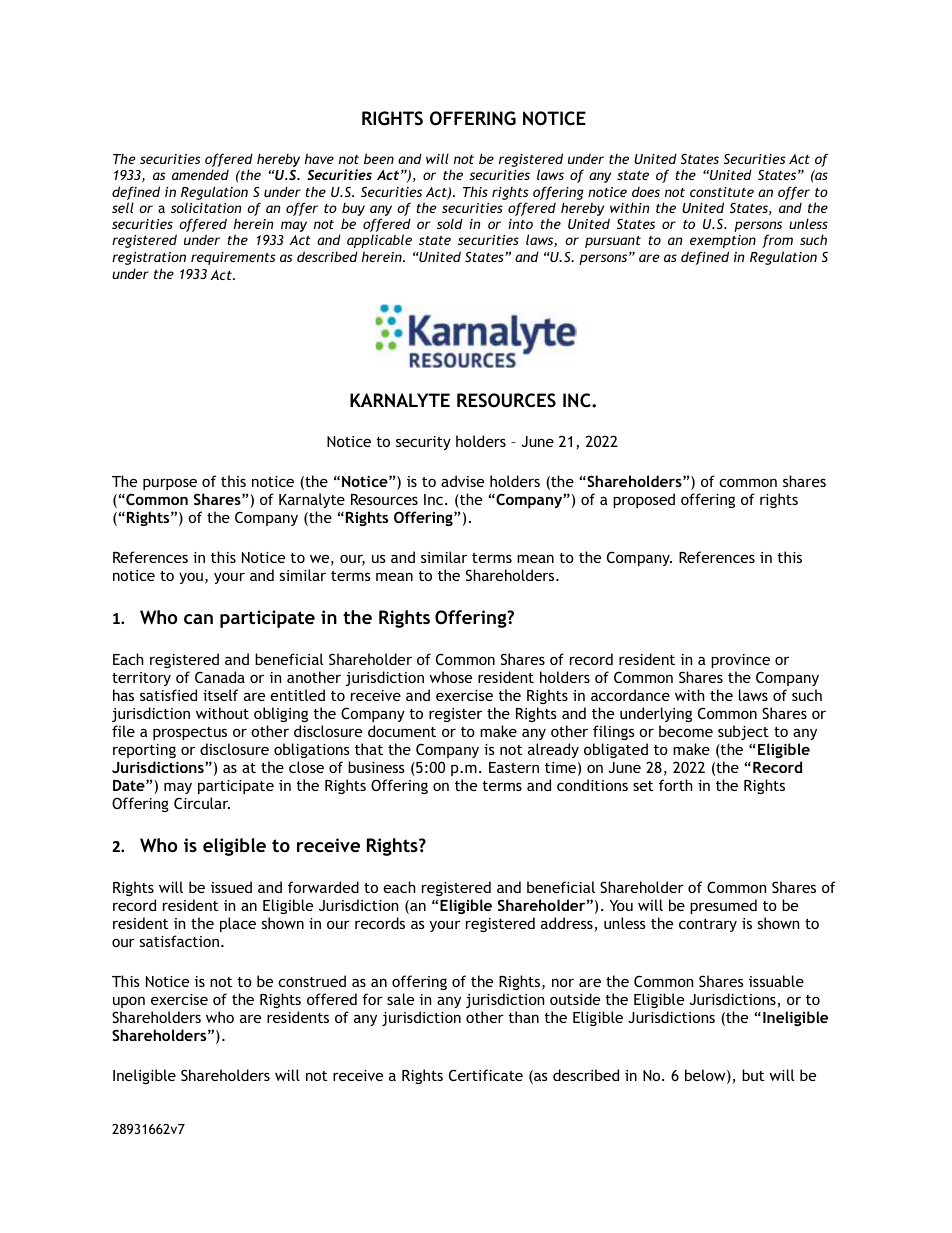  What do you see at coordinates (753, 1075) in the screenshot?
I see `but` at bounding box center [753, 1075].
